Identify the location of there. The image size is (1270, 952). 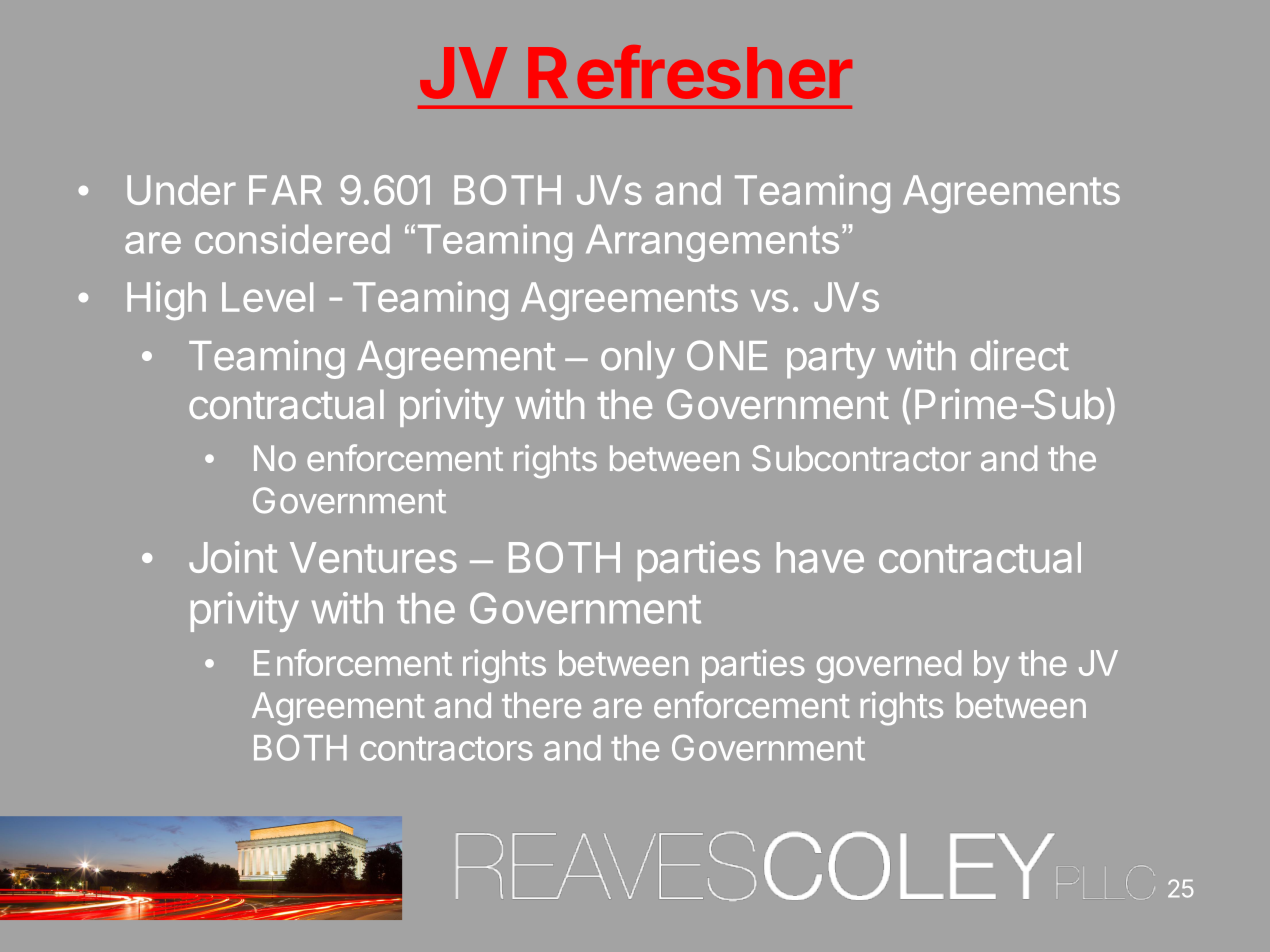
(541, 705).
